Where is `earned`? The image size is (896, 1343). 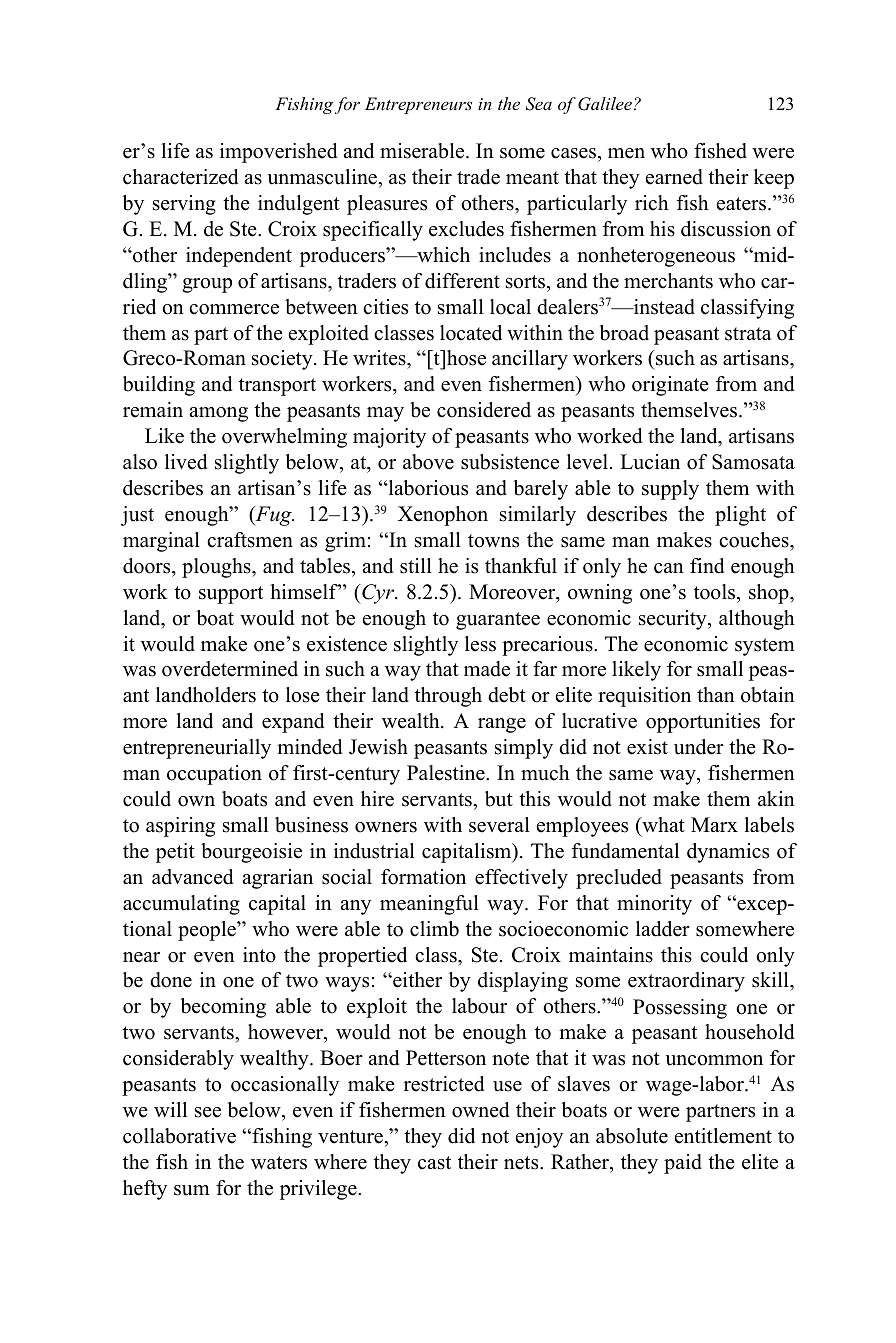
earned is located at coordinates (674, 177).
